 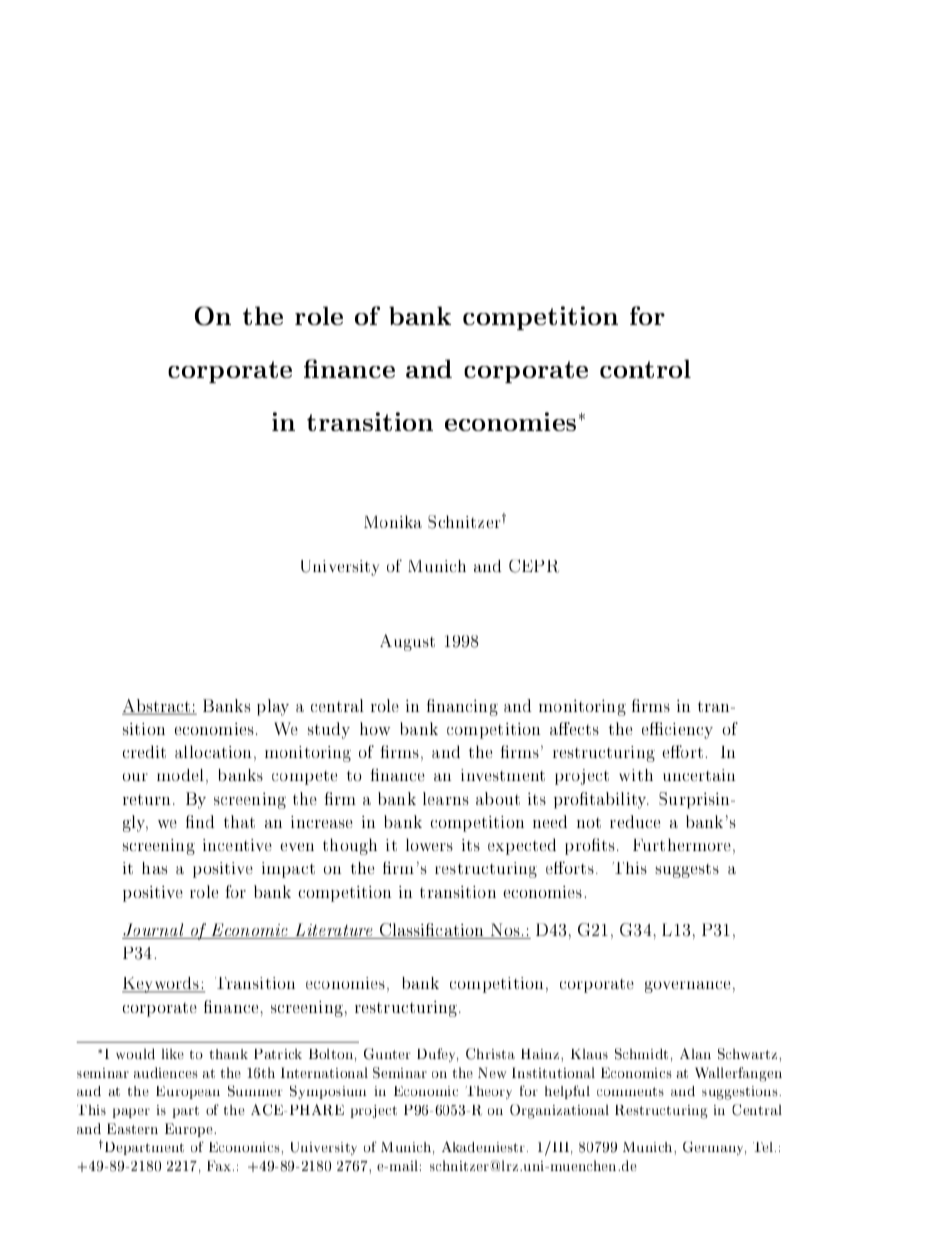 What do you see at coordinates (699, 775) in the screenshot?
I see `uncertain` at bounding box center [699, 775].
